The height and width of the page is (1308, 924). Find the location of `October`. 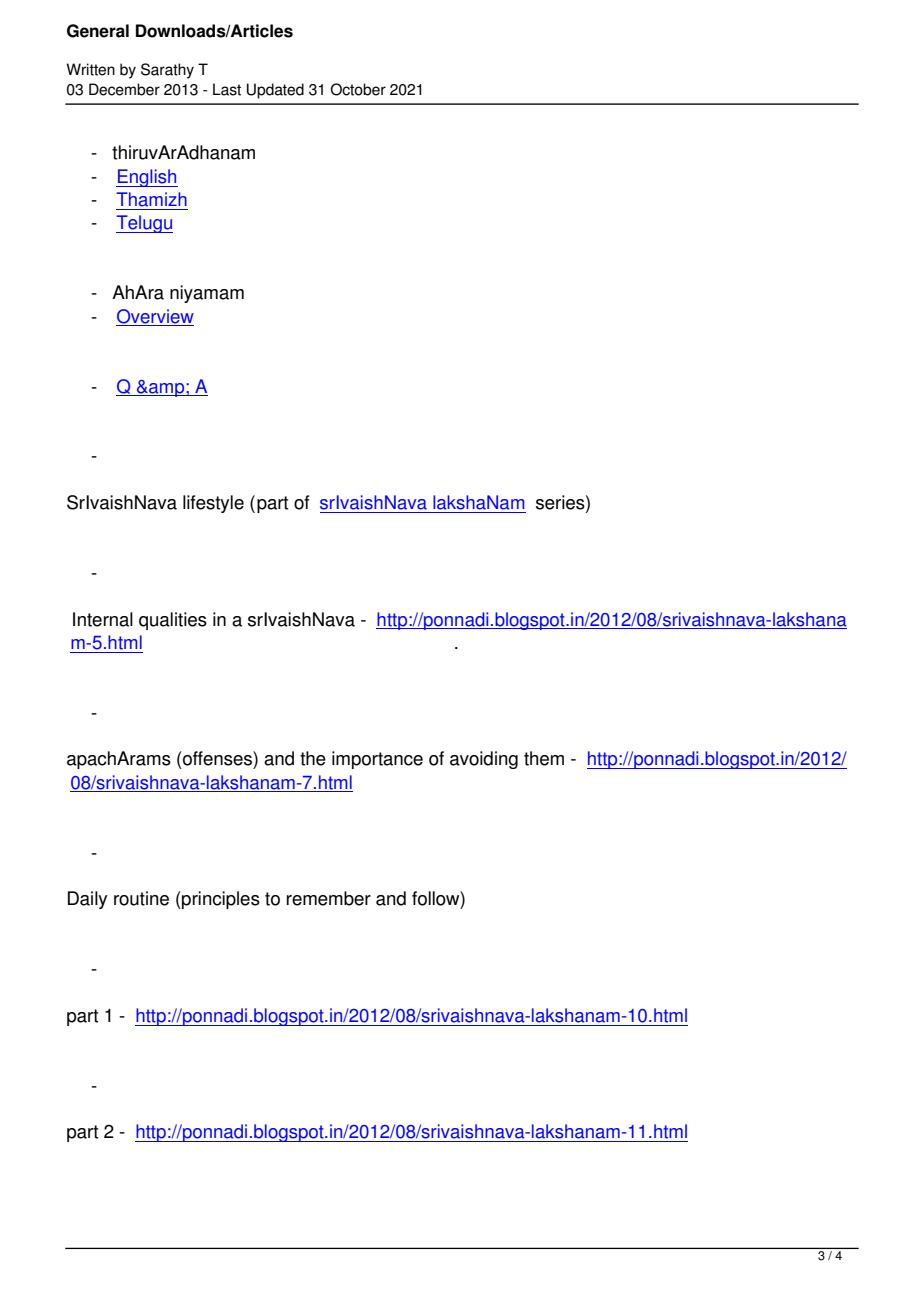

October is located at coordinates (358, 89).
